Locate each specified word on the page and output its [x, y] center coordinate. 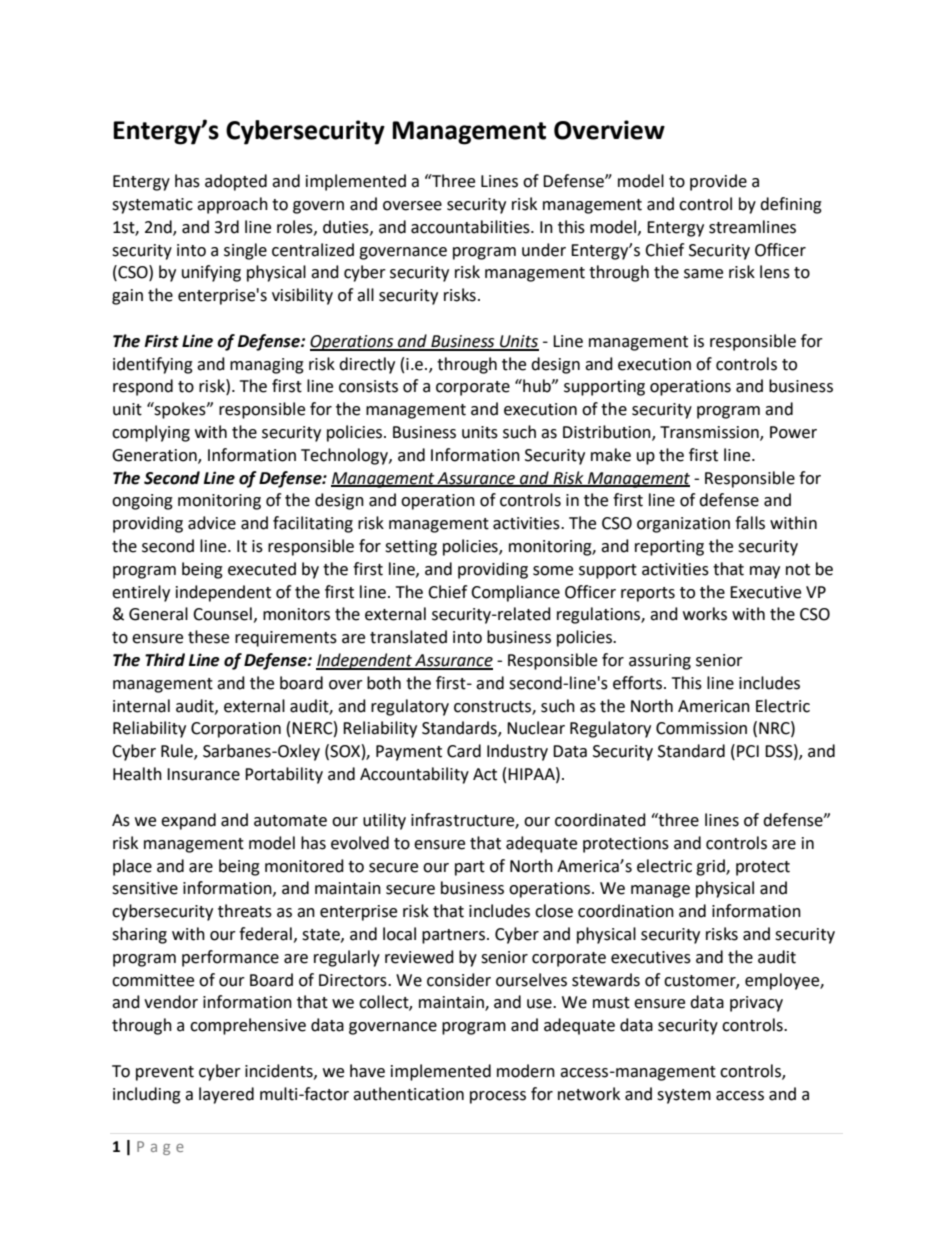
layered [226, 1095]
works [705, 614]
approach [232, 205]
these [208, 637]
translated [408, 637]
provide [718, 182]
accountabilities [471, 227]
